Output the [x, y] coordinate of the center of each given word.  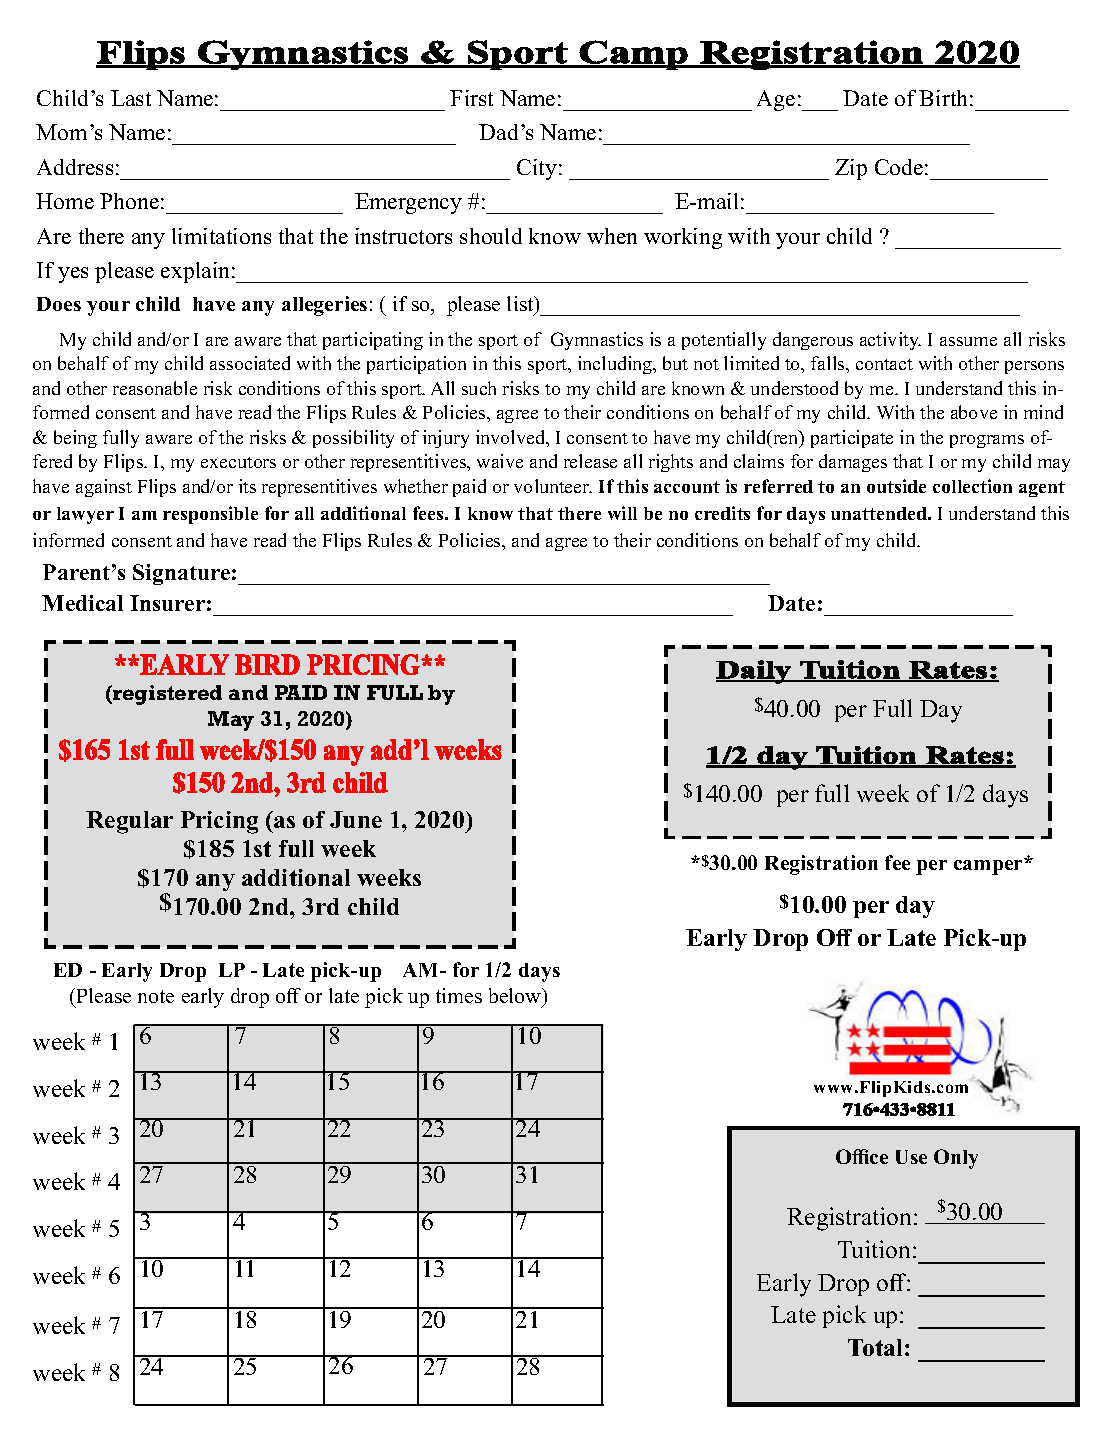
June [356, 819]
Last [131, 98]
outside [896, 486]
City [537, 169]
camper [990, 866]
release [590, 461]
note [156, 996]
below [516, 997]
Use [911, 1157]
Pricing [219, 822]
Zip [851, 169]
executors [238, 462]
